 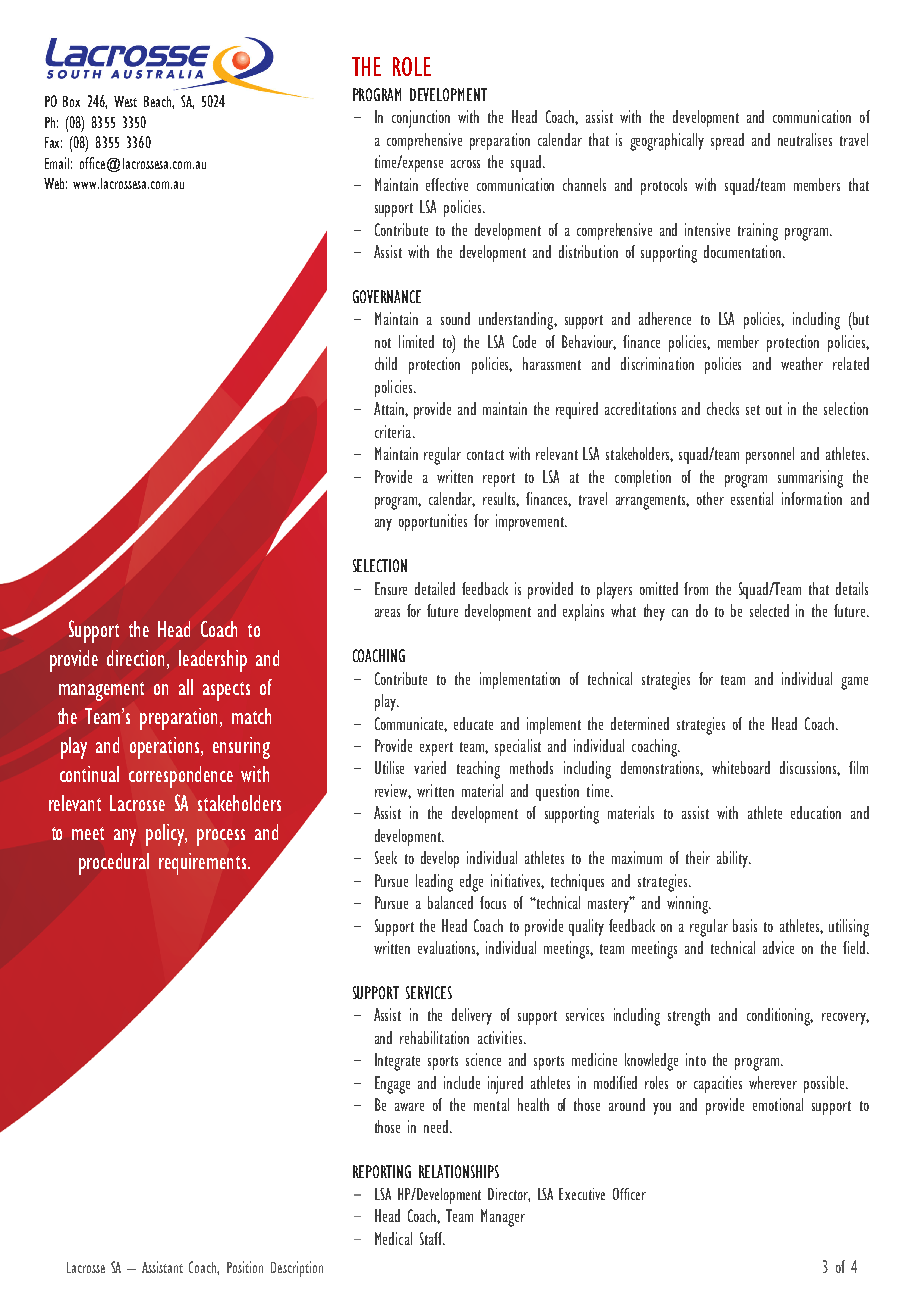 What do you see at coordinates (245, 1267) in the document?
I see `Position` at bounding box center [245, 1267].
